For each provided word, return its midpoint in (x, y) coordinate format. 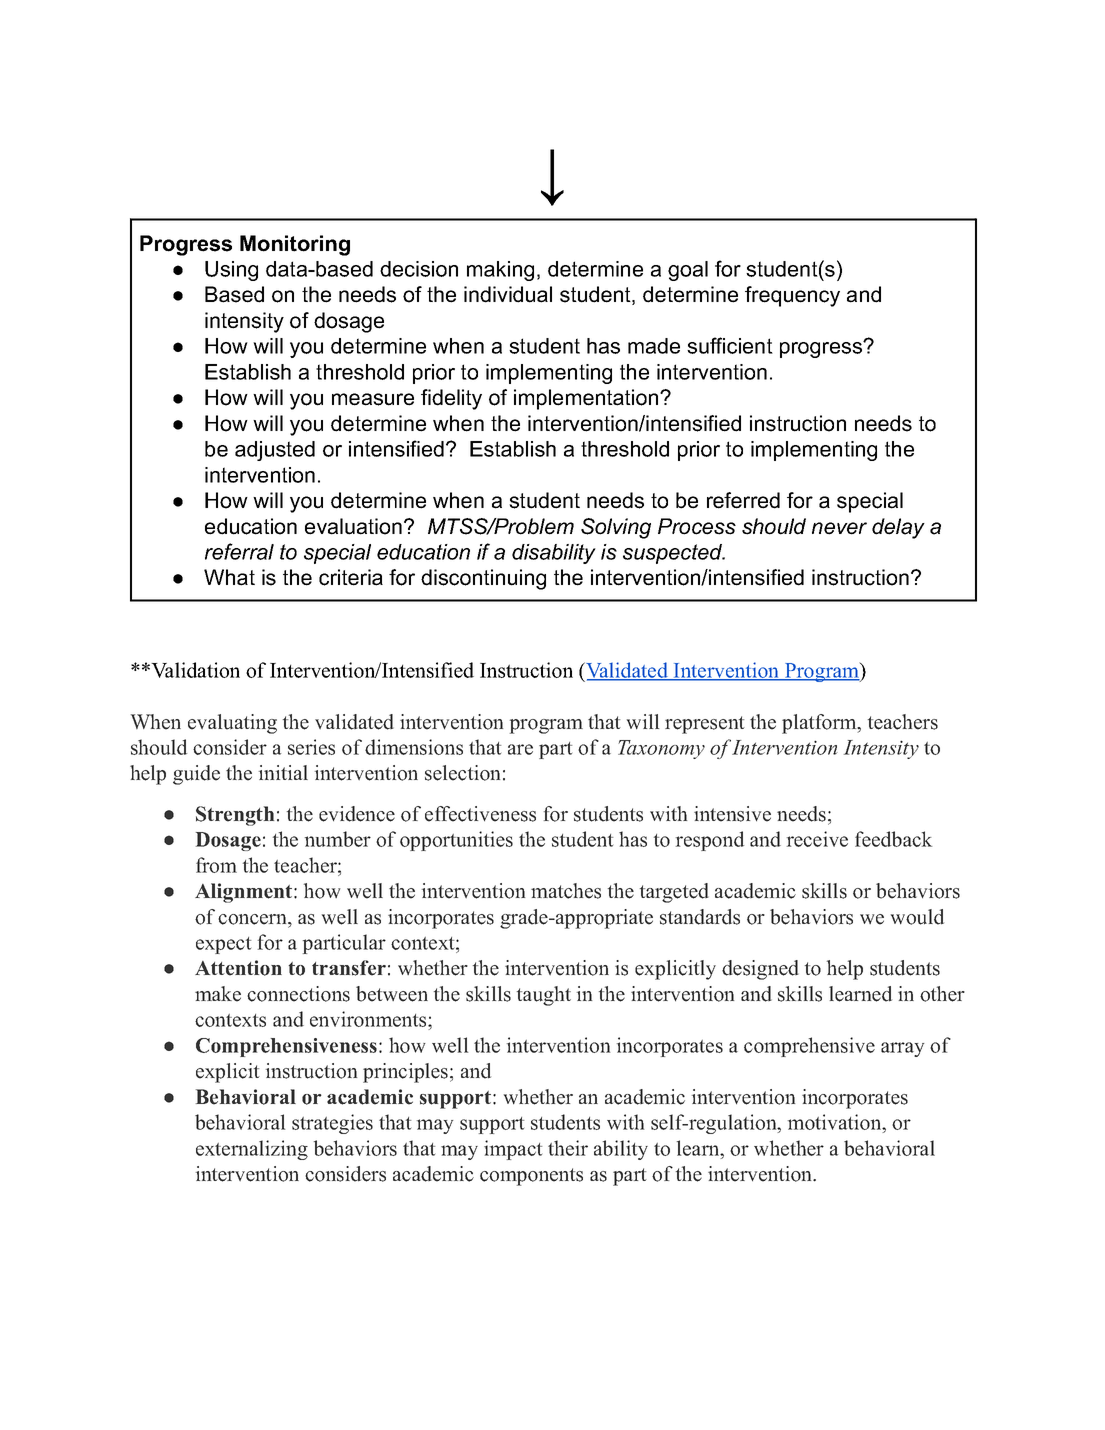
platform (820, 724)
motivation (835, 1123)
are (520, 749)
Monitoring (295, 245)
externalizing (252, 1150)
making (500, 271)
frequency (792, 296)
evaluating (232, 724)
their (568, 1148)
